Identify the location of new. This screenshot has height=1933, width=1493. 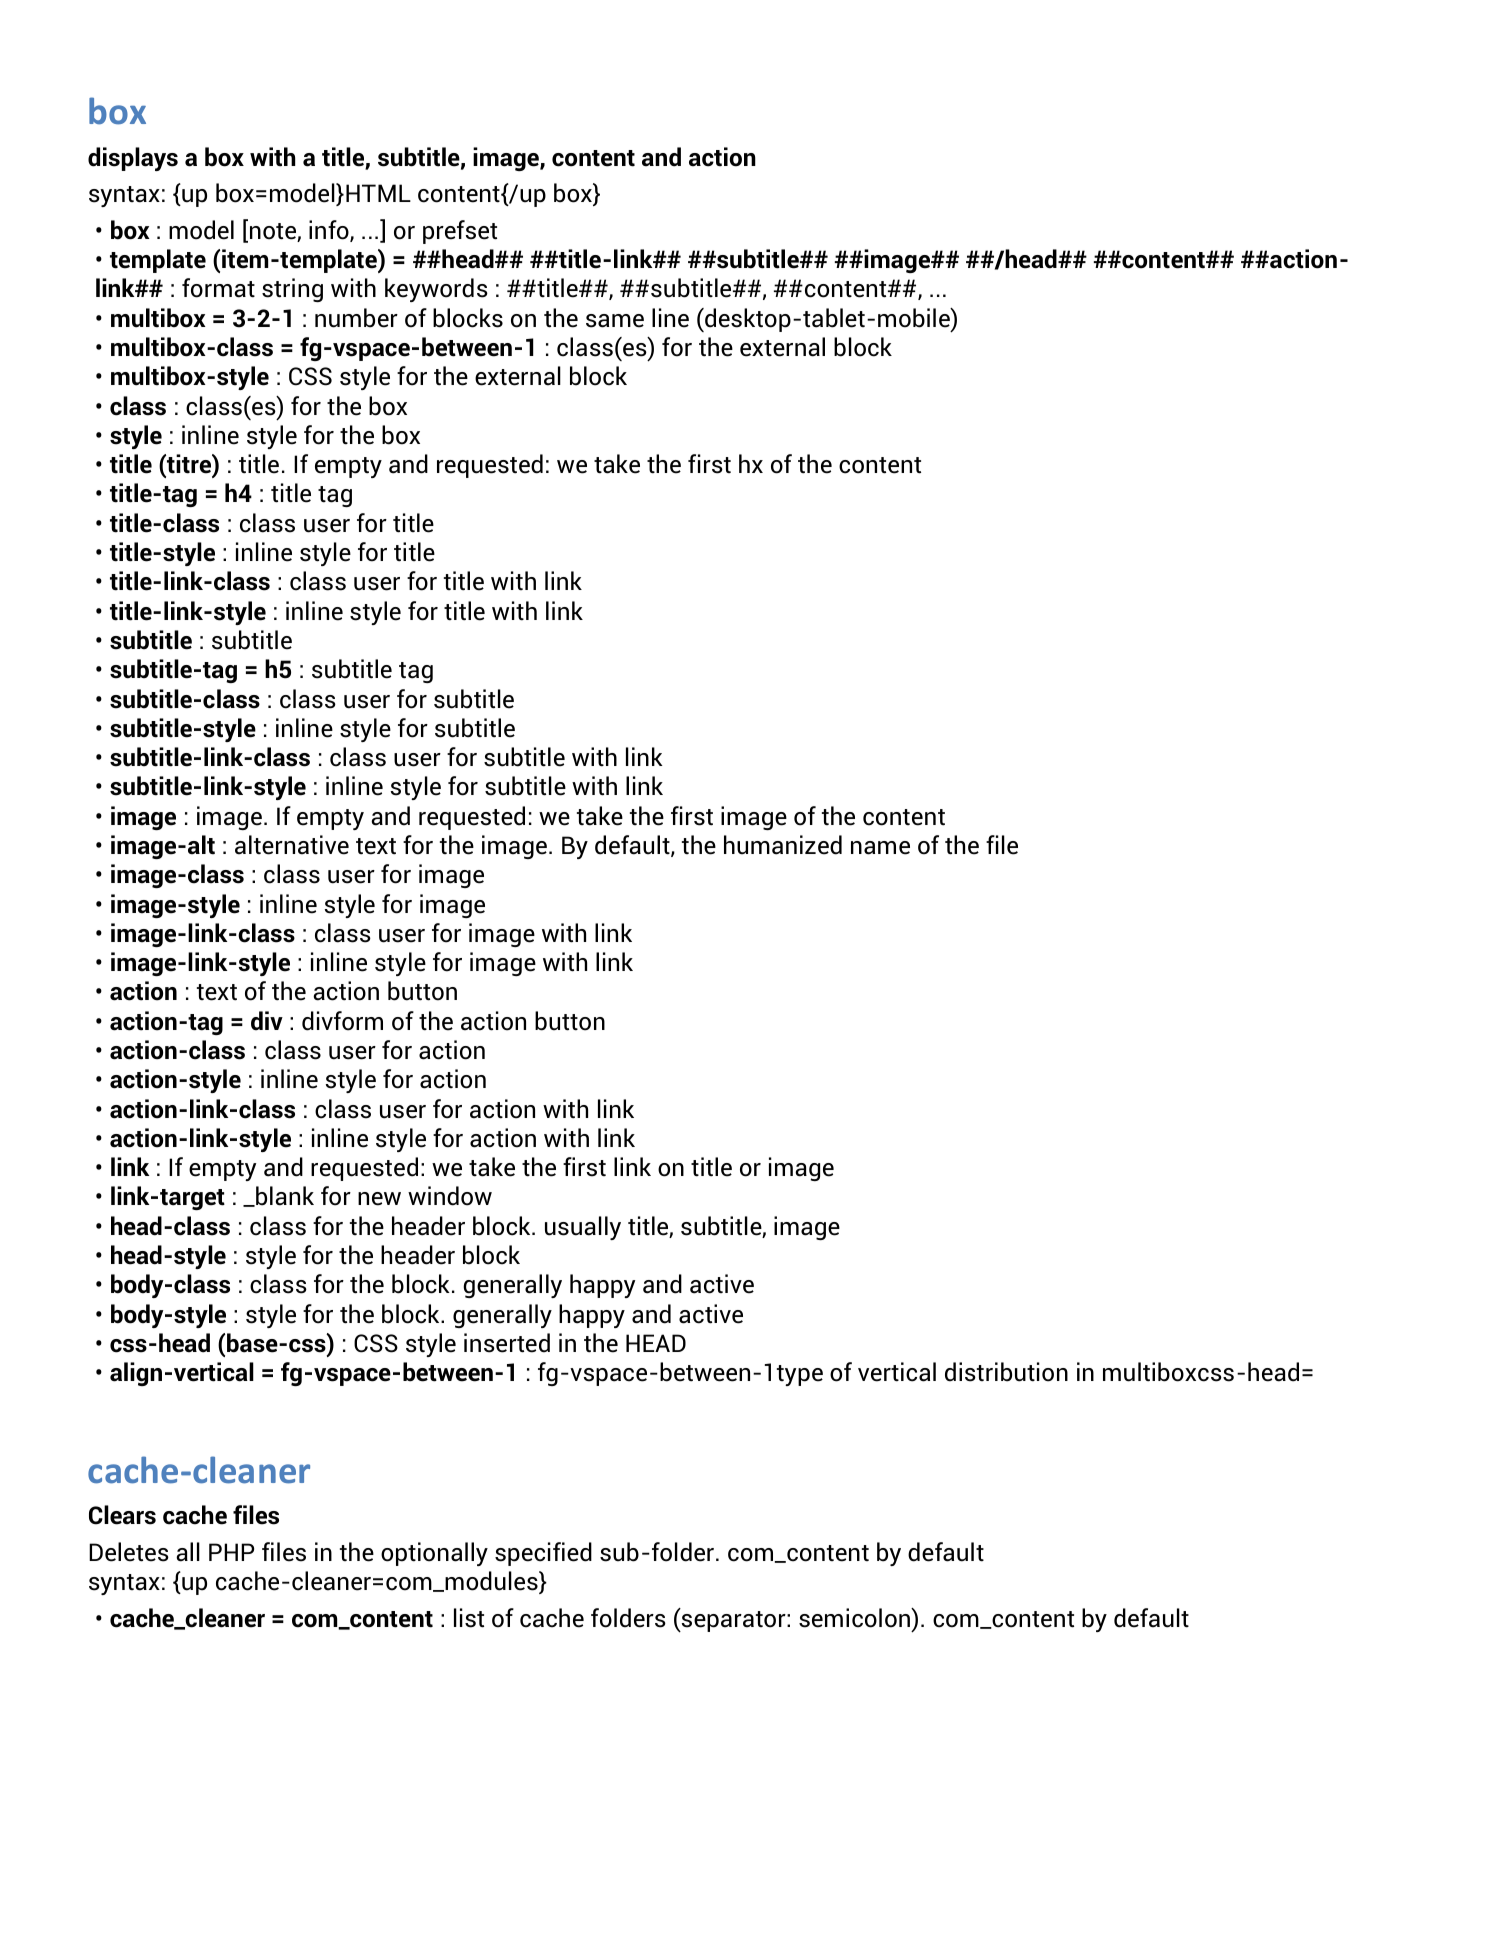
(379, 1199).
